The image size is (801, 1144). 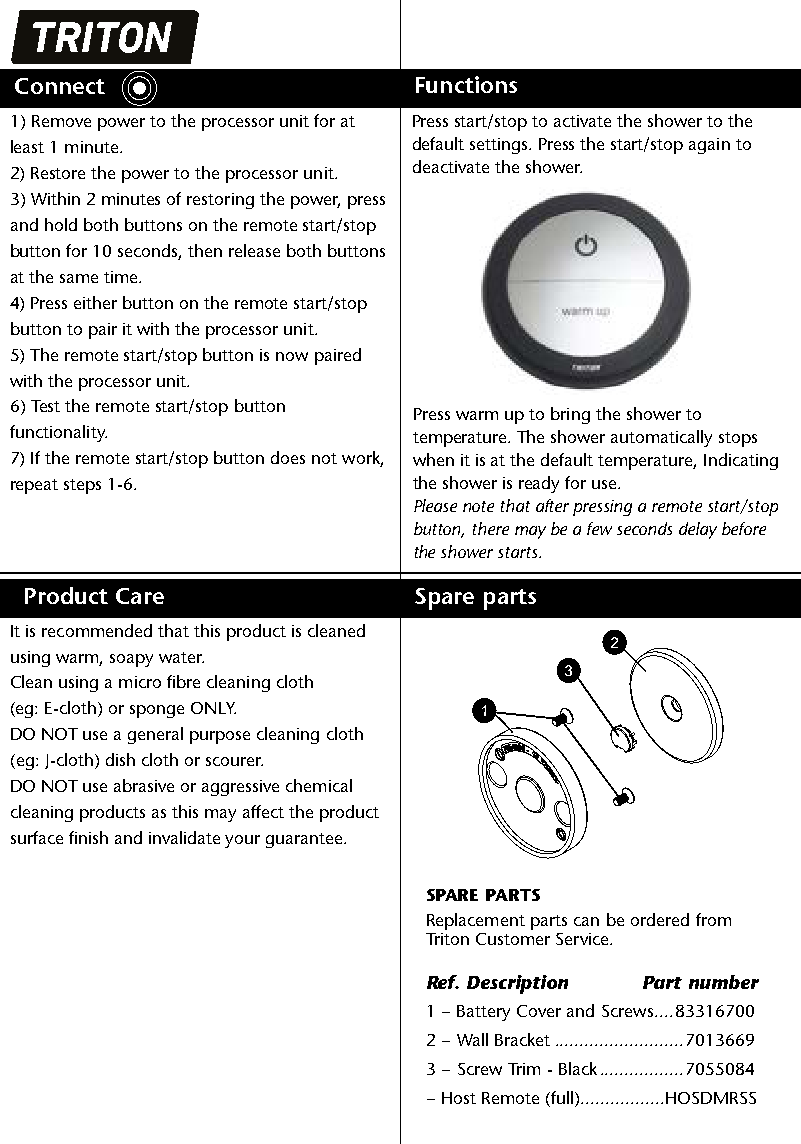 I want to click on delay, so click(x=698, y=530).
